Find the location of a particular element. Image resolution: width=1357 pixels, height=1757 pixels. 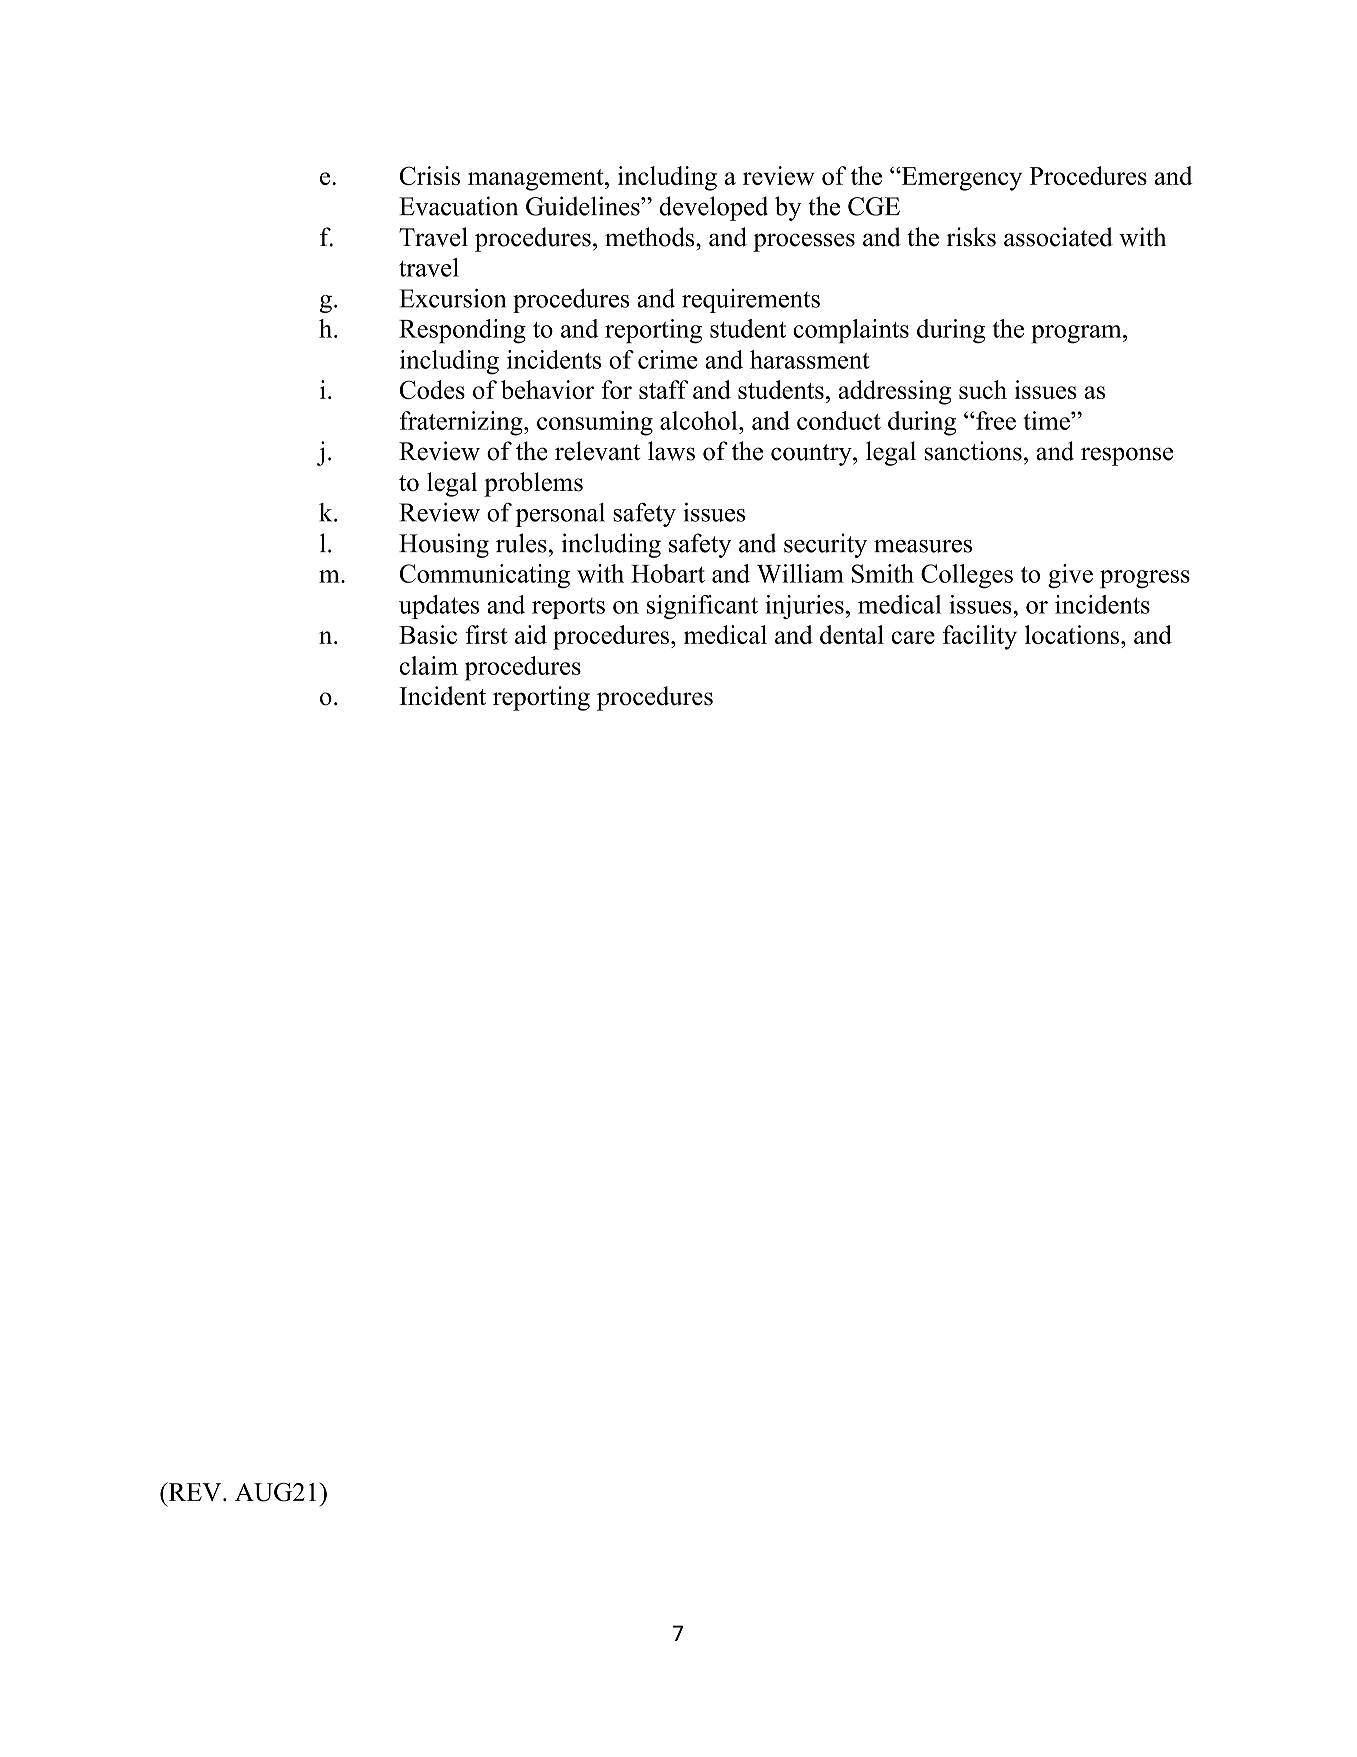

developed is located at coordinates (713, 208).
